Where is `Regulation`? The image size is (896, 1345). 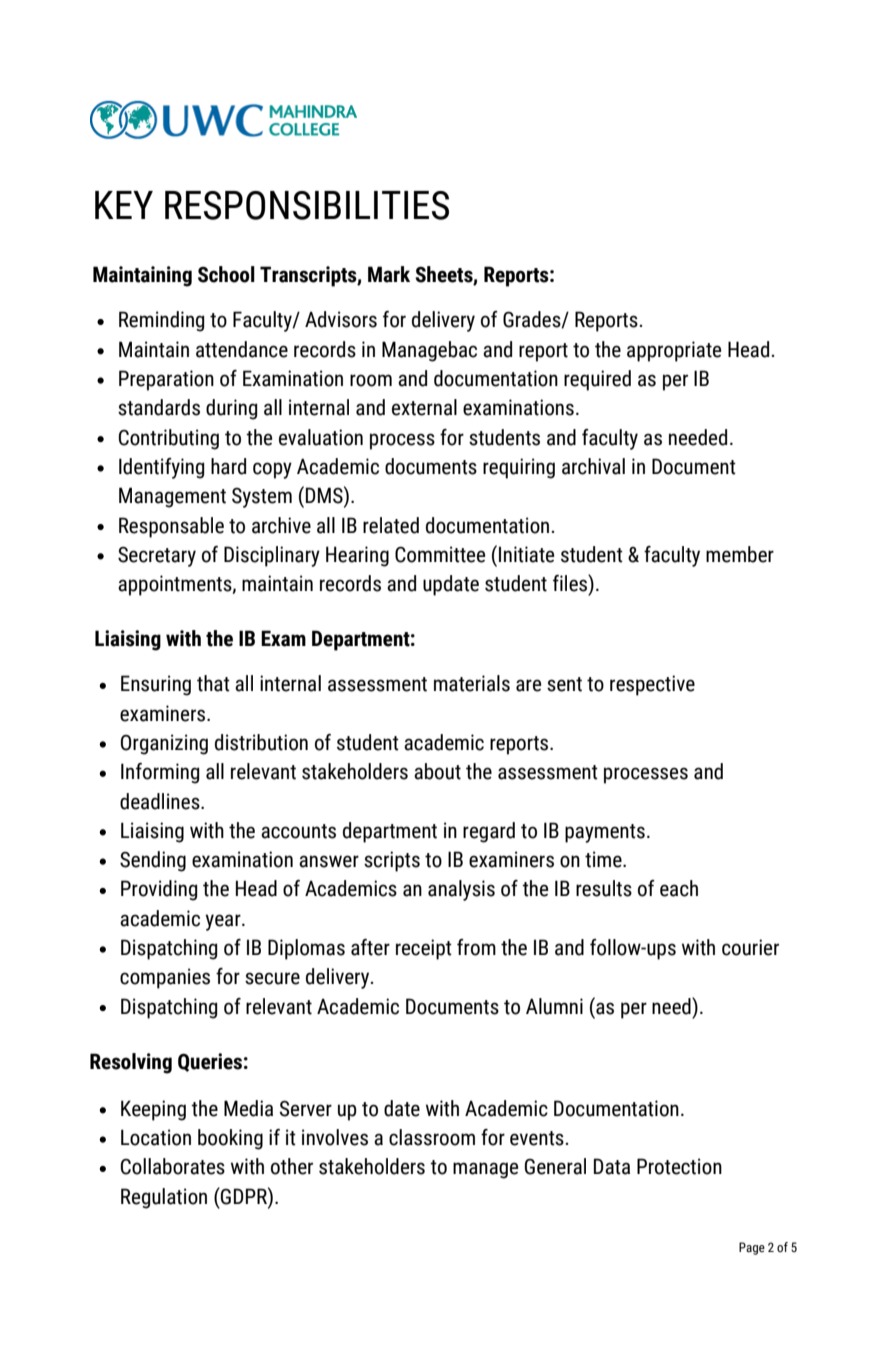 Regulation is located at coordinates (164, 1198).
